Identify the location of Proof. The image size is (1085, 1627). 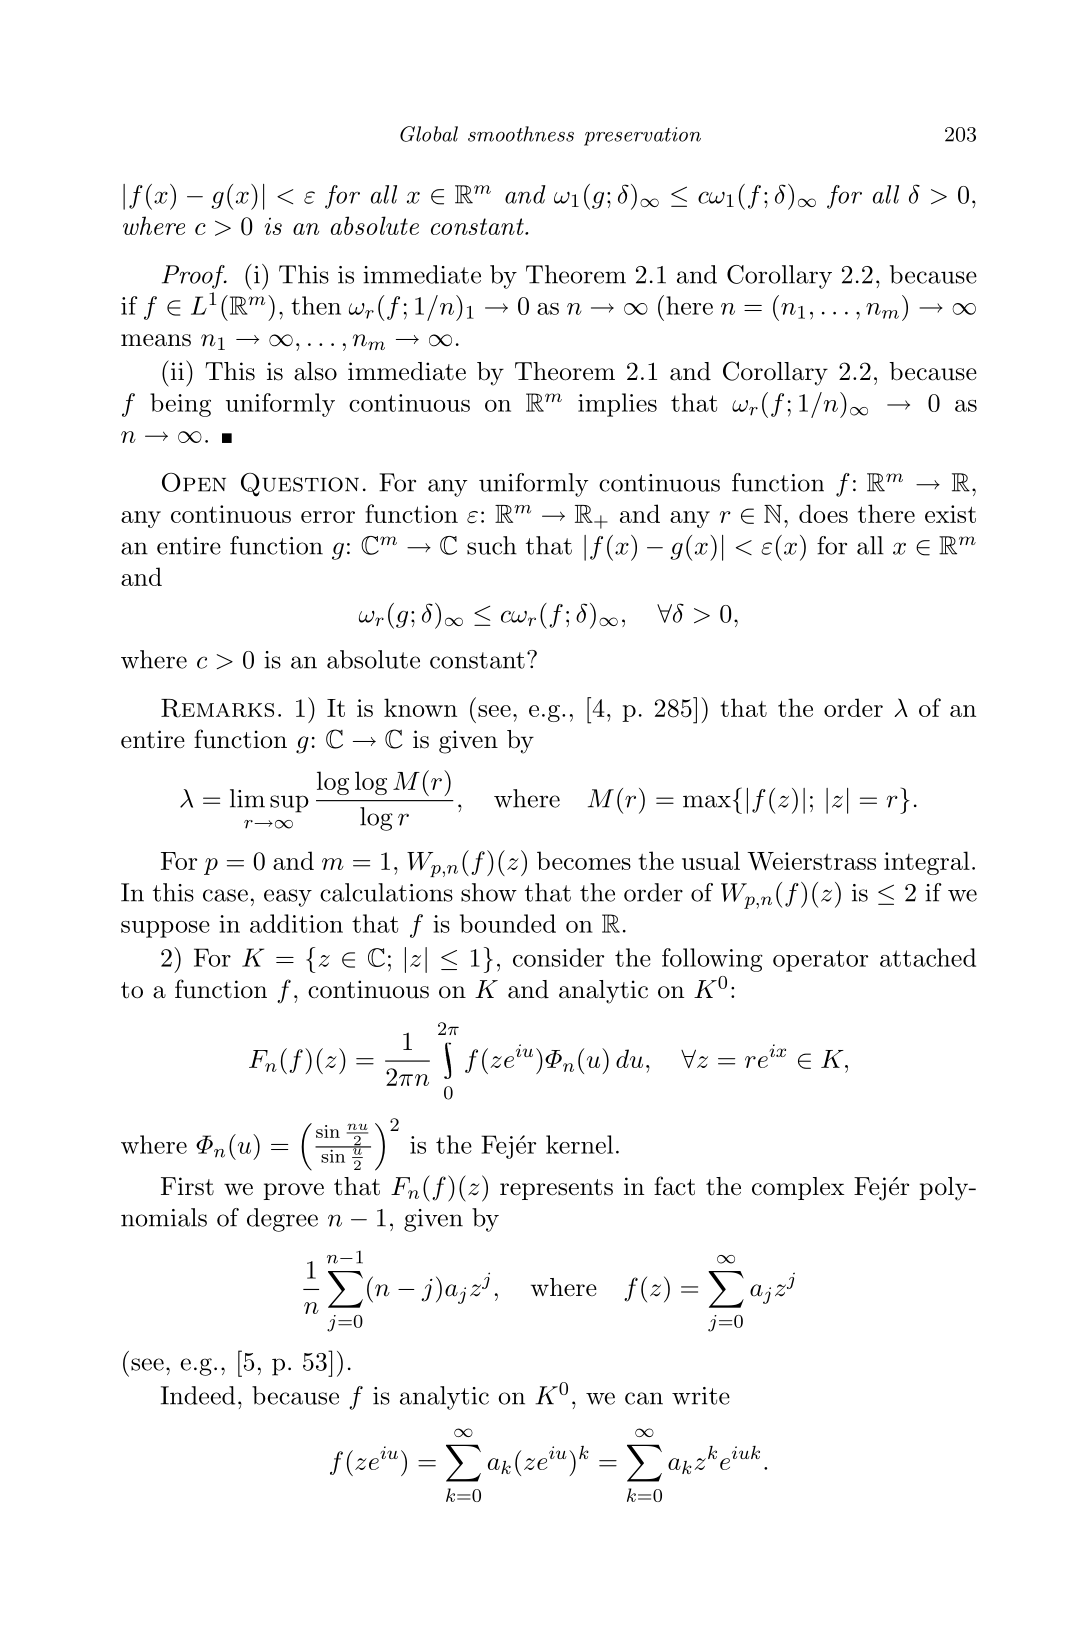
(194, 277).
